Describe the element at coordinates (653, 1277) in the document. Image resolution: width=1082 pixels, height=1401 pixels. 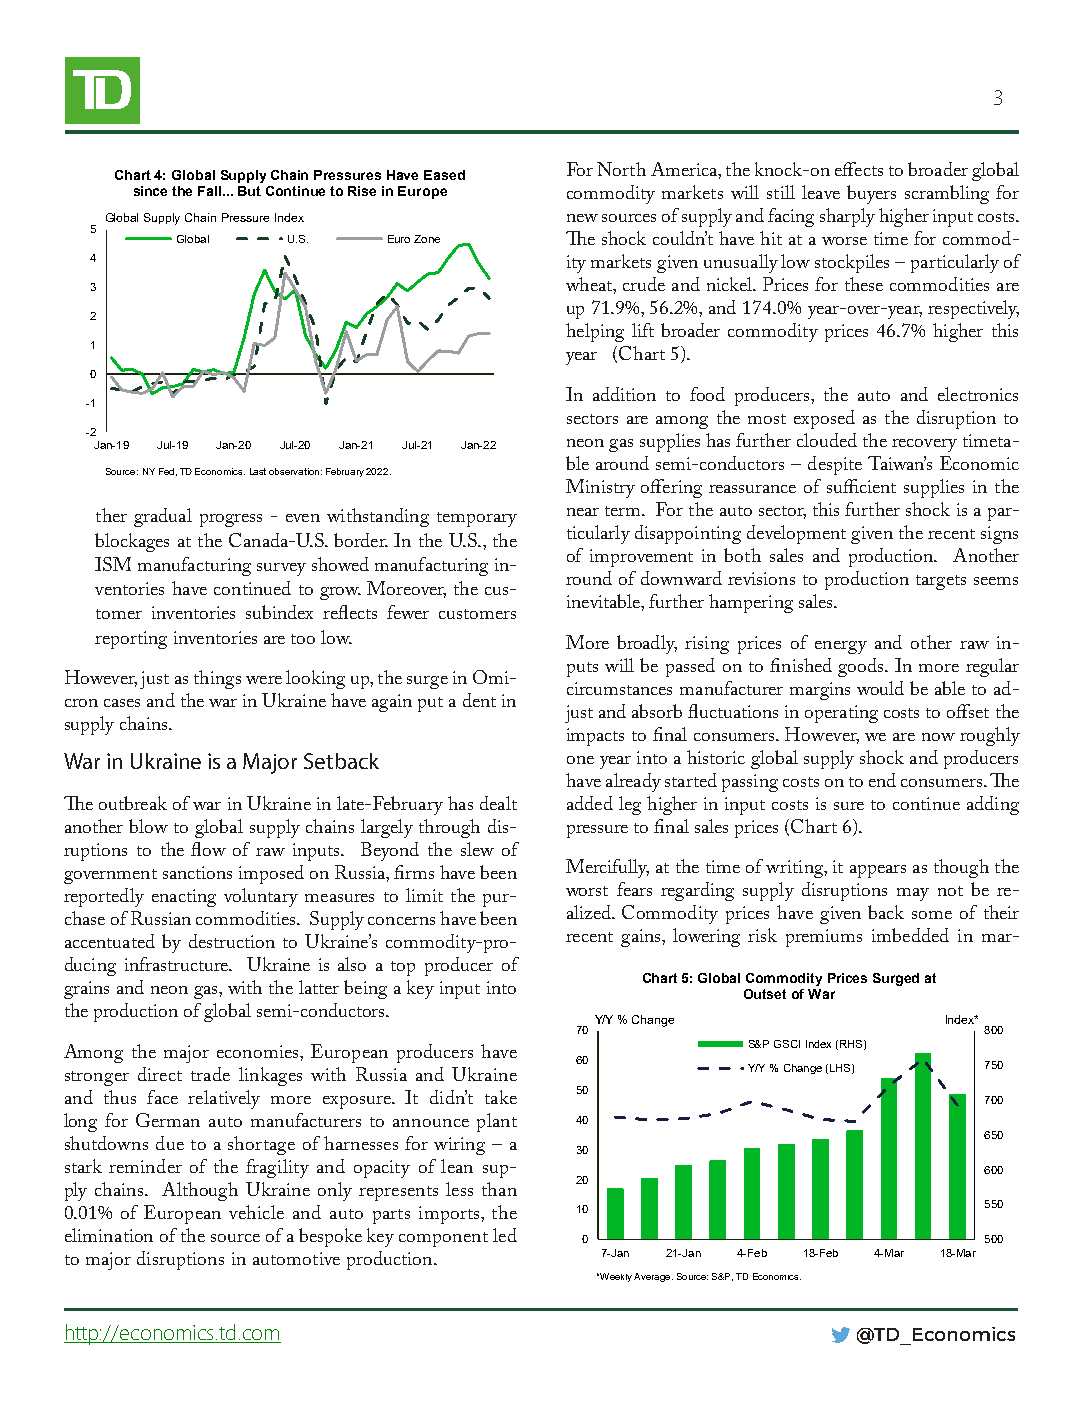
I see `Average` at that location.
